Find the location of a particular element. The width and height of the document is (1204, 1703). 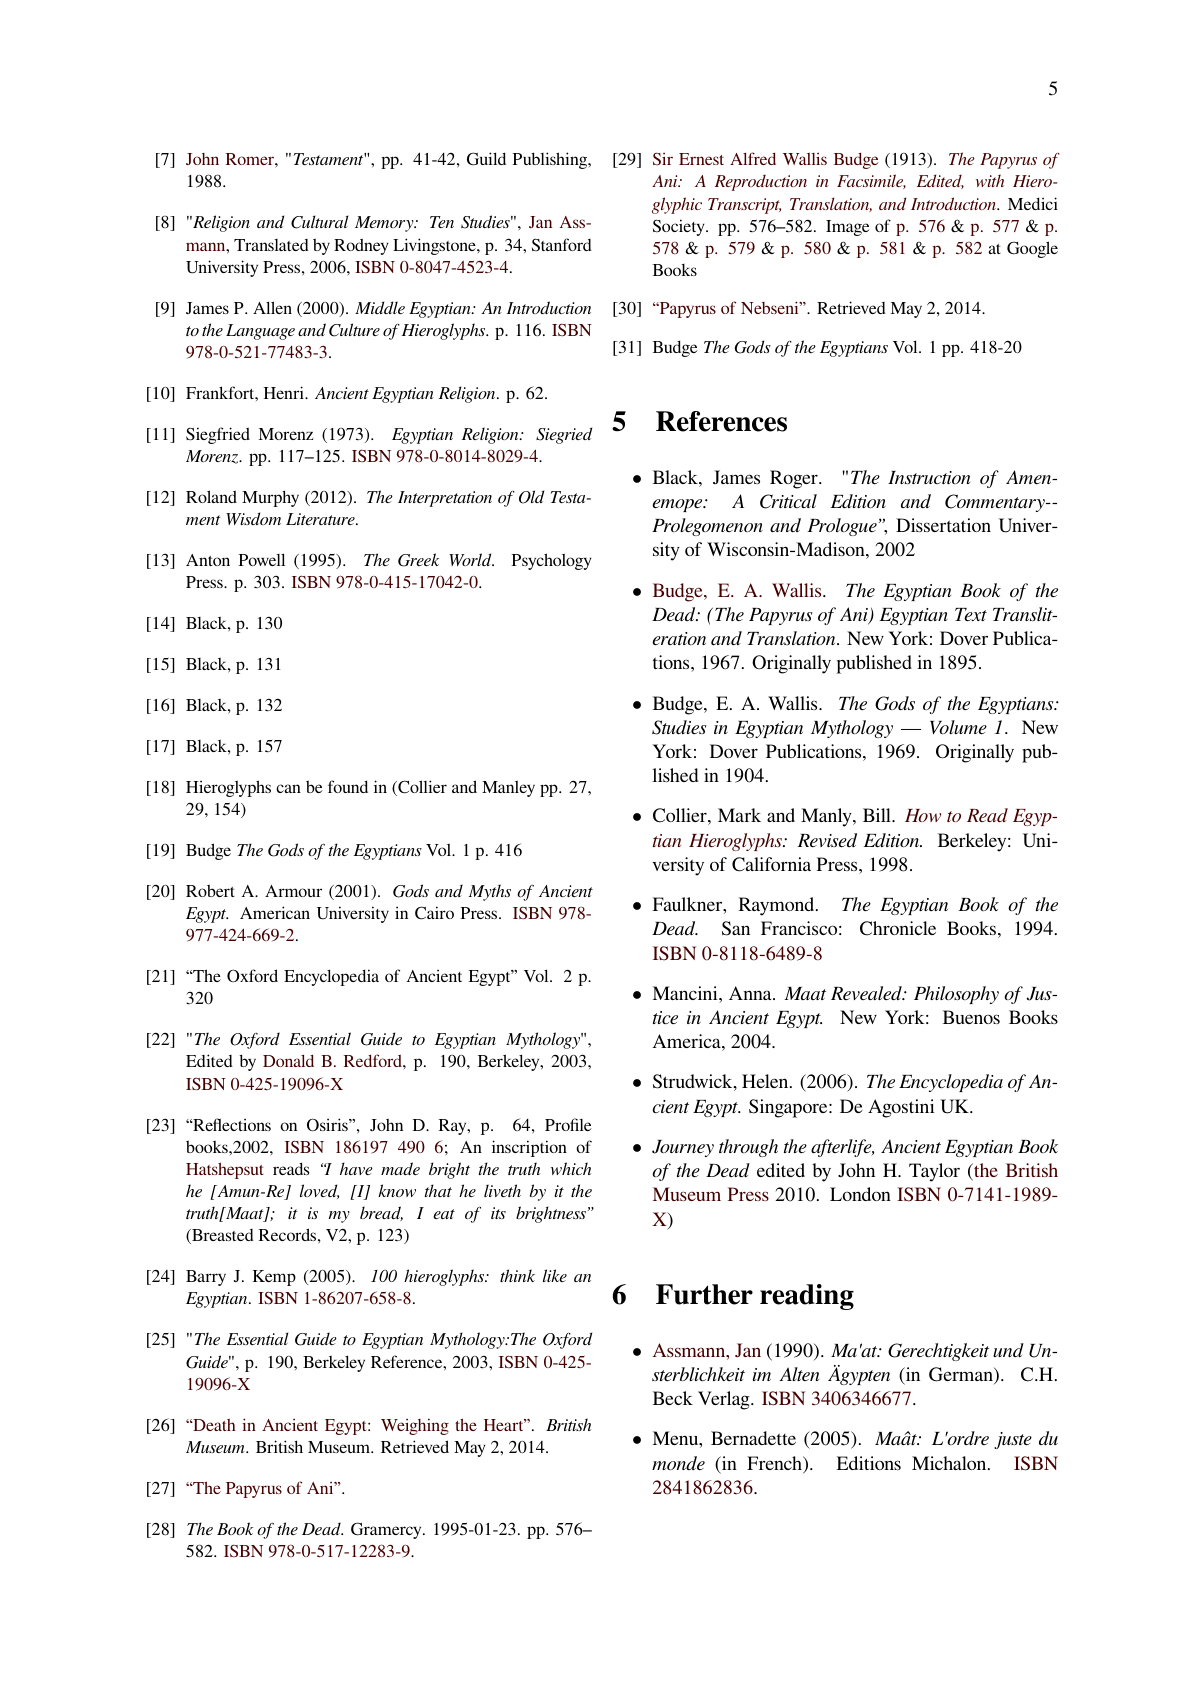

Old is located at coordinates (531, 497).
